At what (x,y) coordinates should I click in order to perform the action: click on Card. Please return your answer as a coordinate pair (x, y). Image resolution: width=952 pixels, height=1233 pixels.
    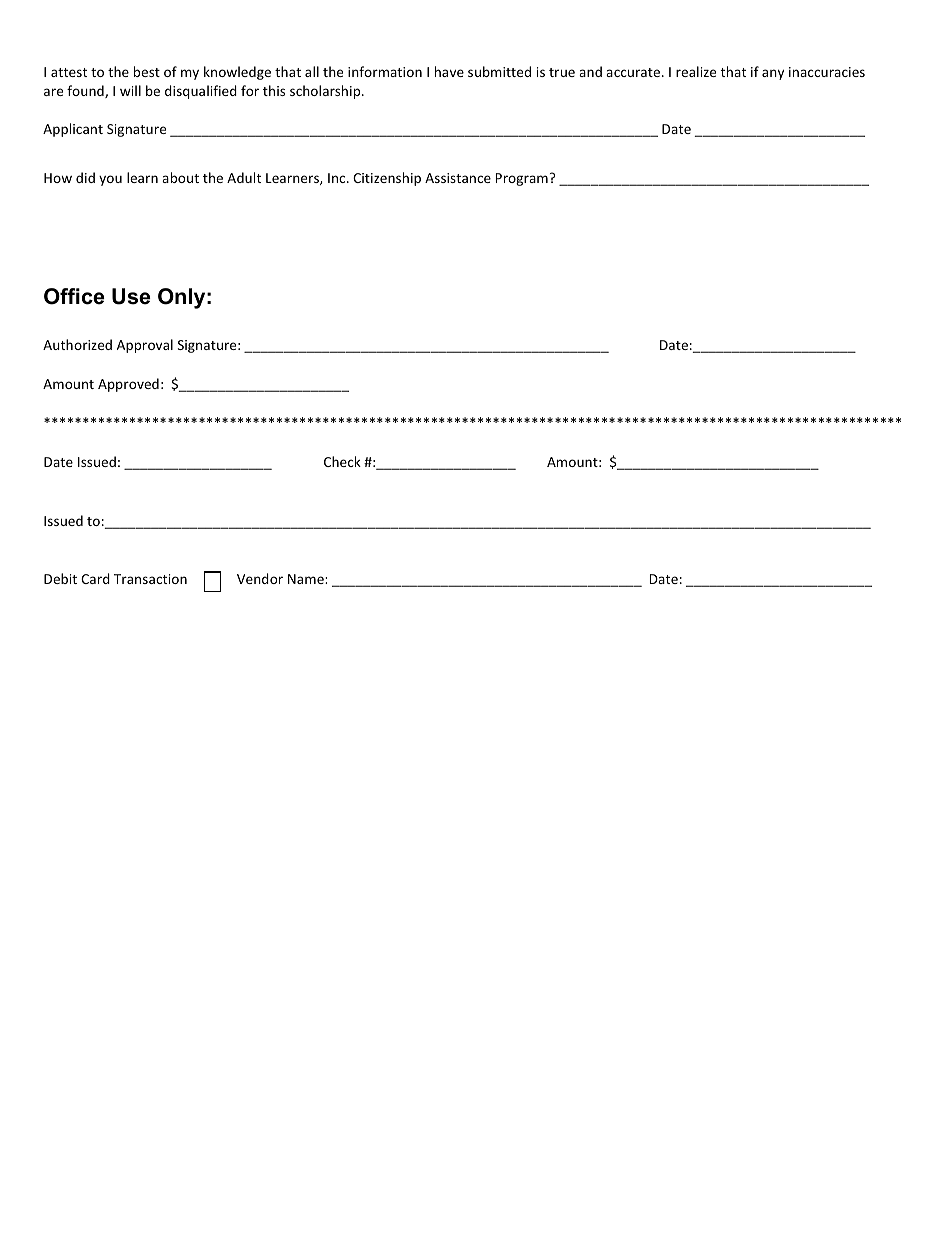
    Looking at the image, I should click on (95, 578).
